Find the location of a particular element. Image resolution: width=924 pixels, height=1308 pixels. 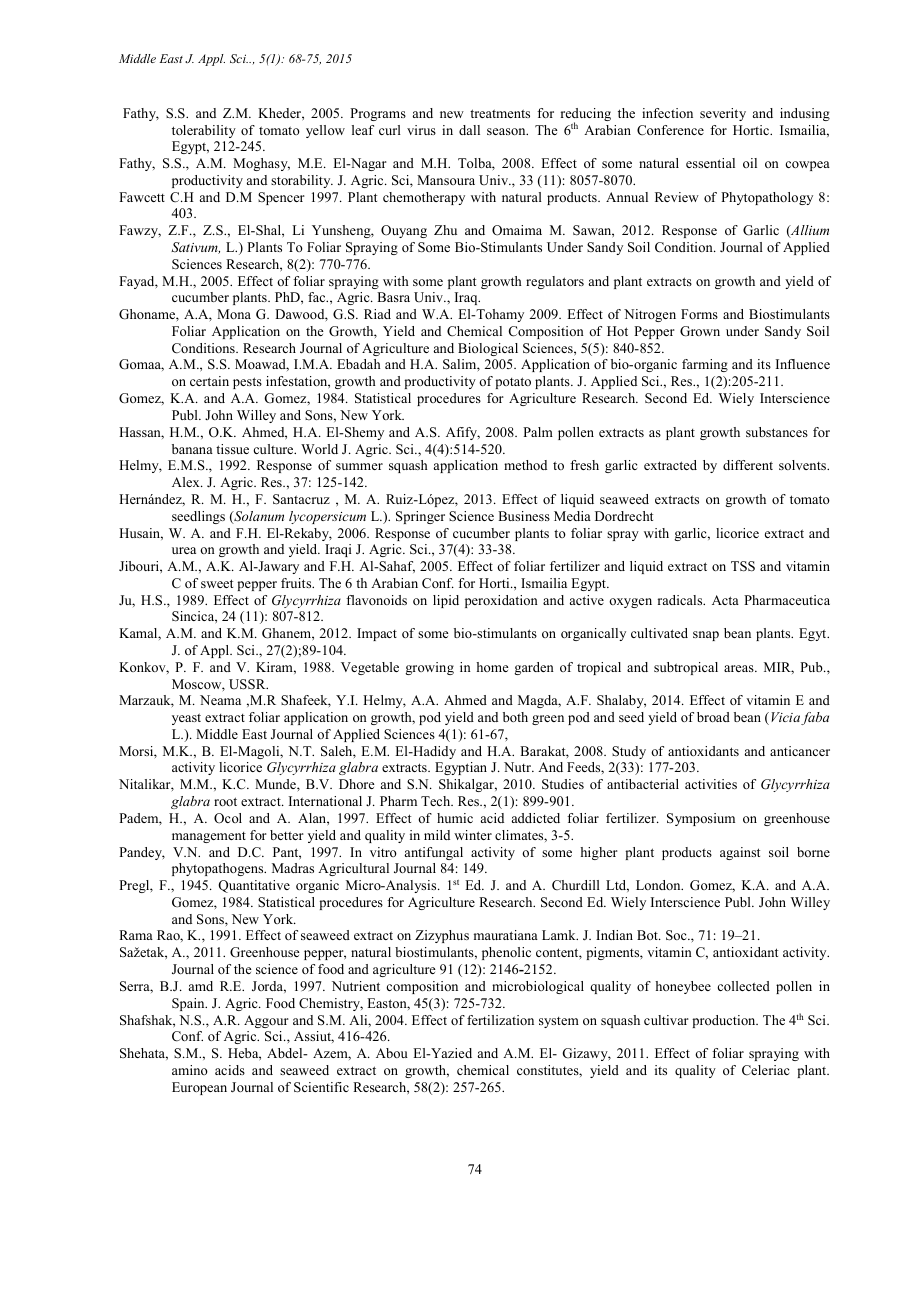

amino is located at coordinates (190, 1070).
